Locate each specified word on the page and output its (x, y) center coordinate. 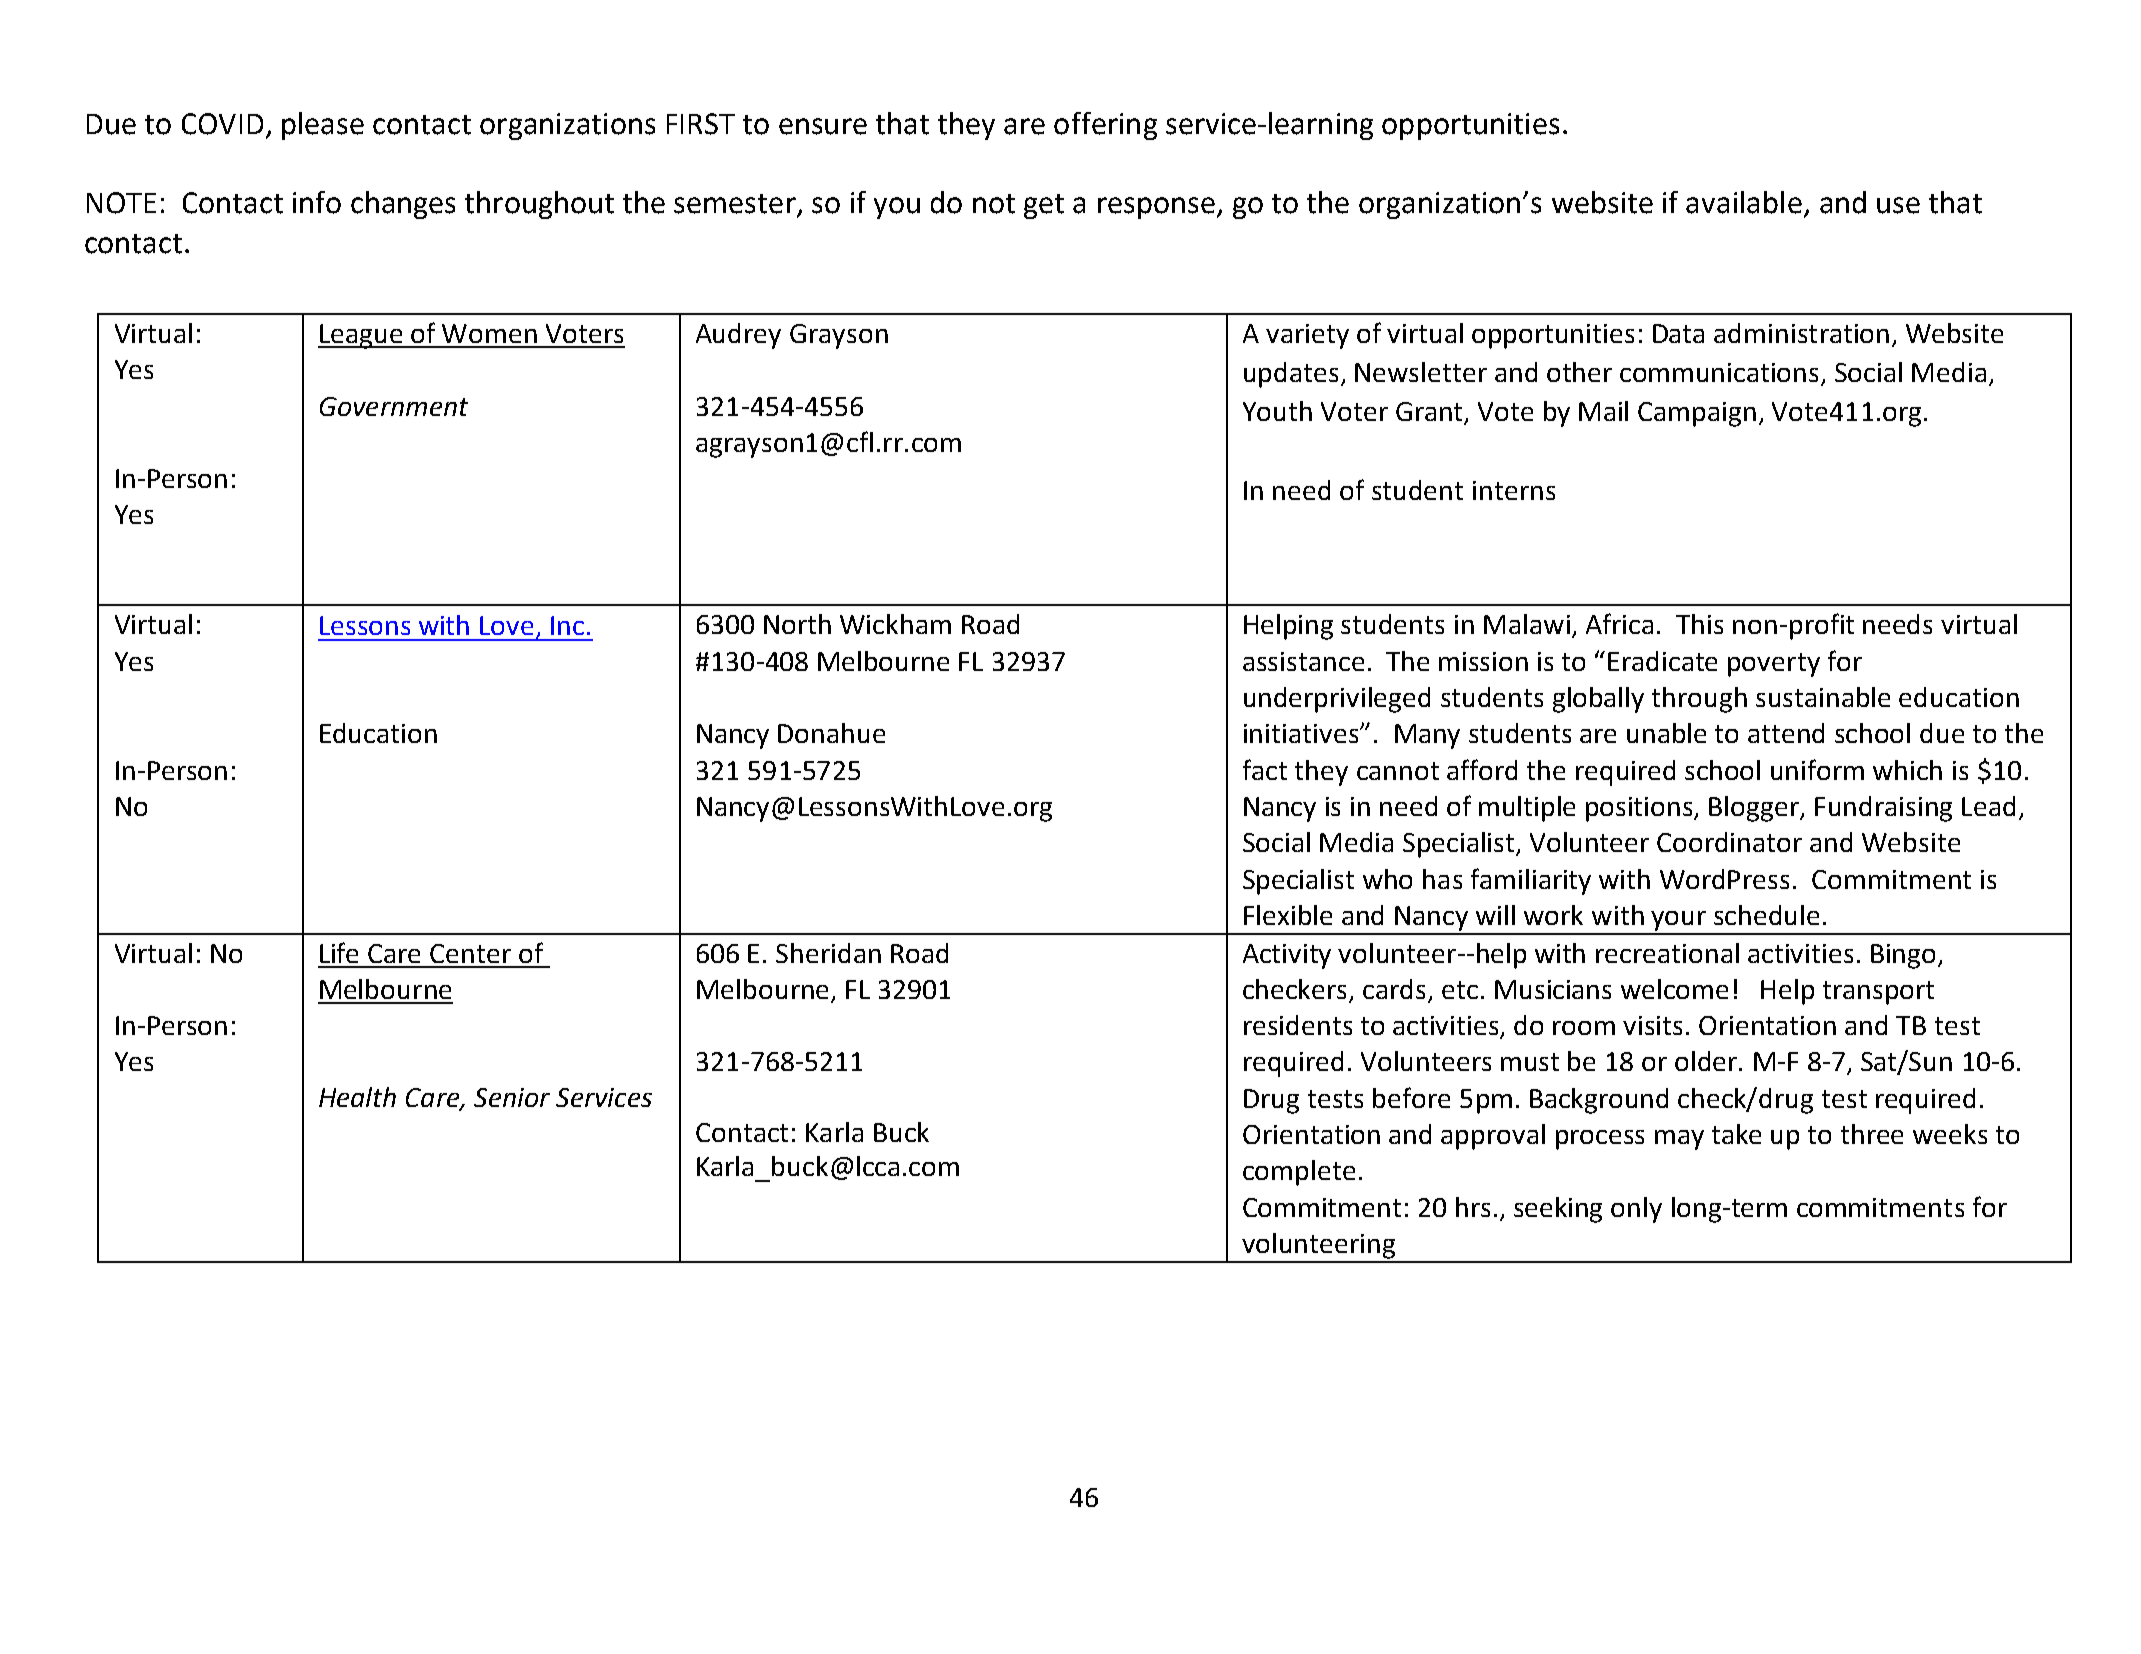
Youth (1277, 411)
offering (1105, 126)
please (323, 126)
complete (1299, 1173)
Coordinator (1729, 842)
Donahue (831, 733)
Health (357, 1097)
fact (1265, 769)
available (1744, 202)
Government (394, 406)
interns (1514, 490)
